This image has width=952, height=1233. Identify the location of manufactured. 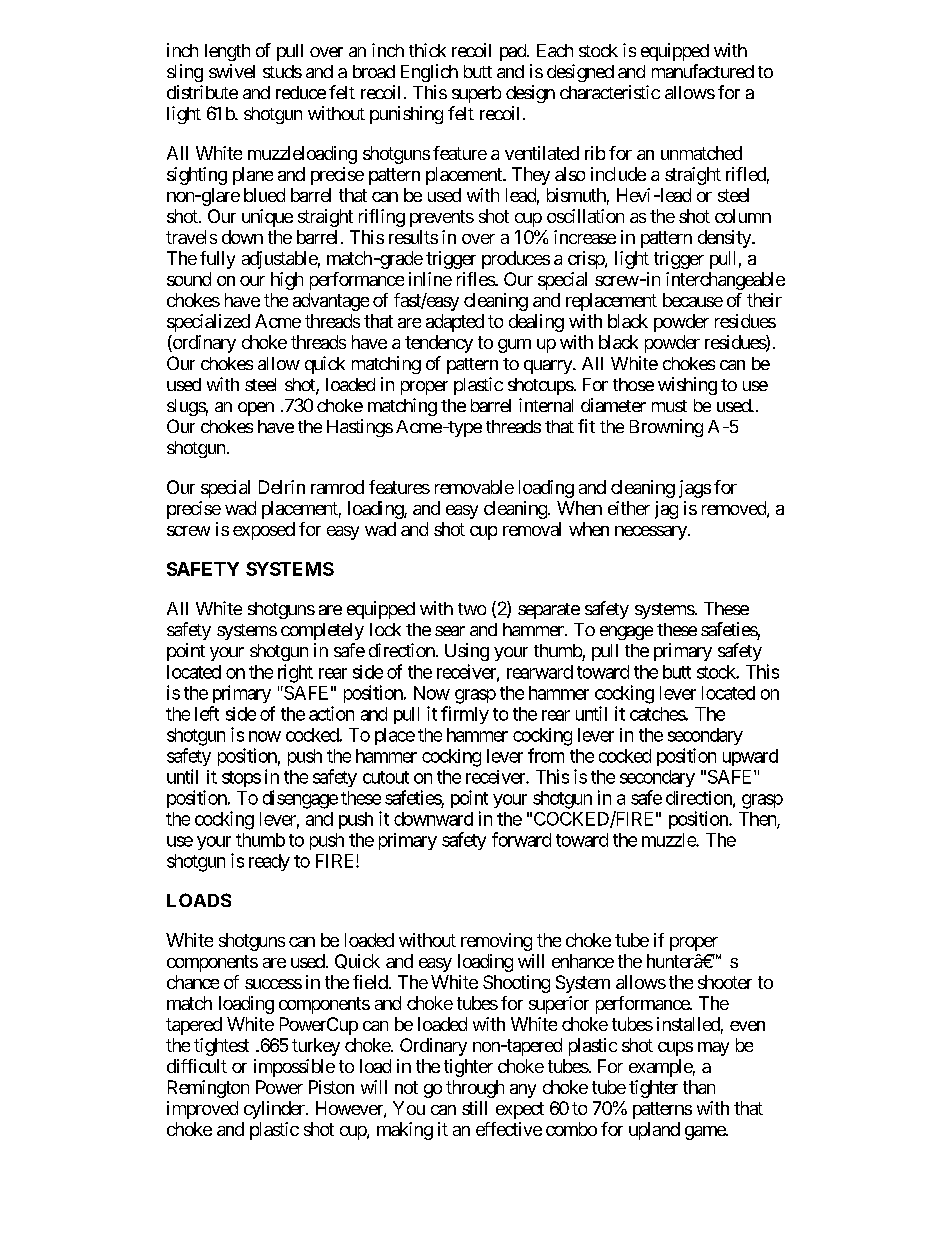
(703, 71).
